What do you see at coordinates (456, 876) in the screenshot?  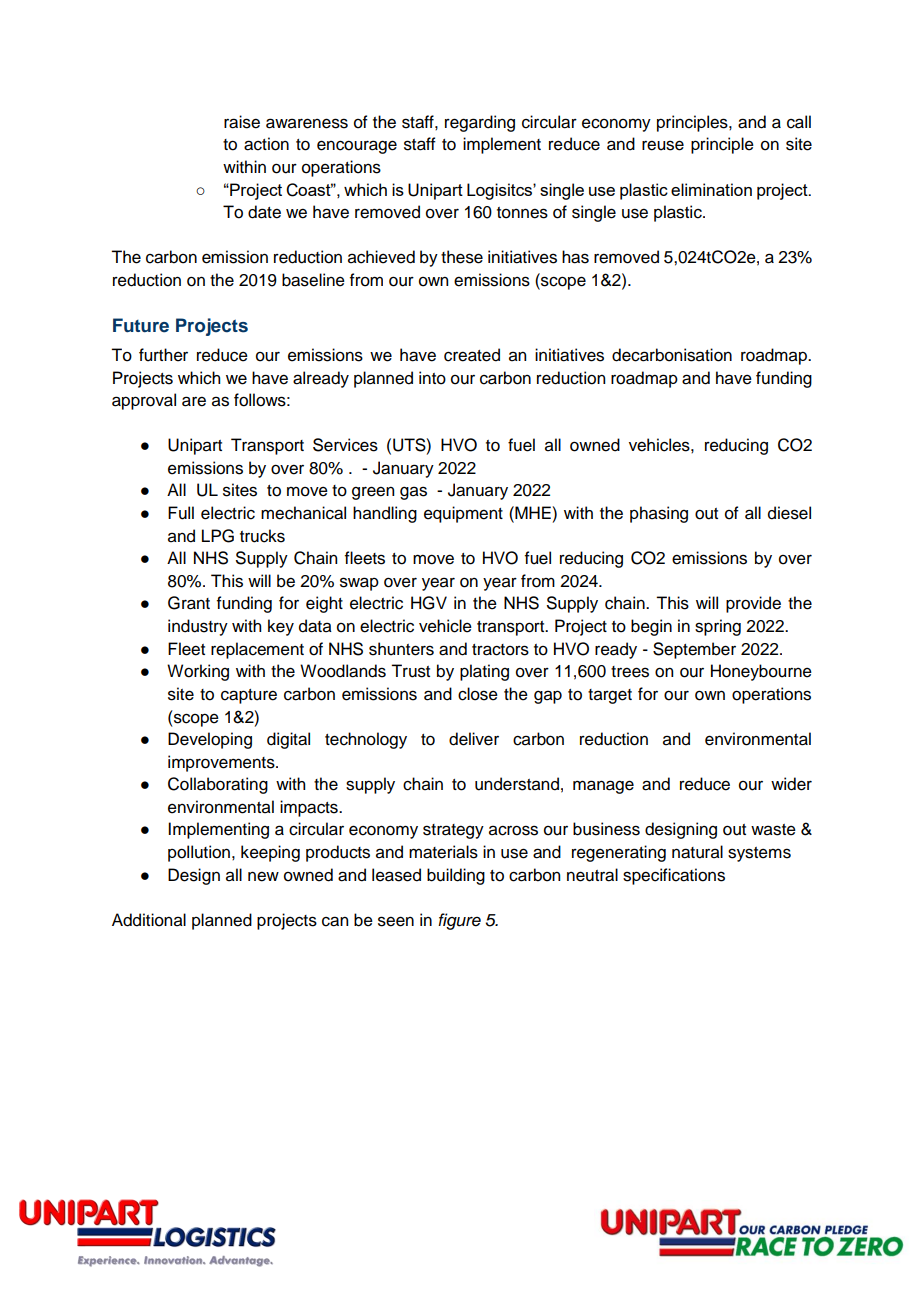 I see `building` at bounding box center [456, 876].
